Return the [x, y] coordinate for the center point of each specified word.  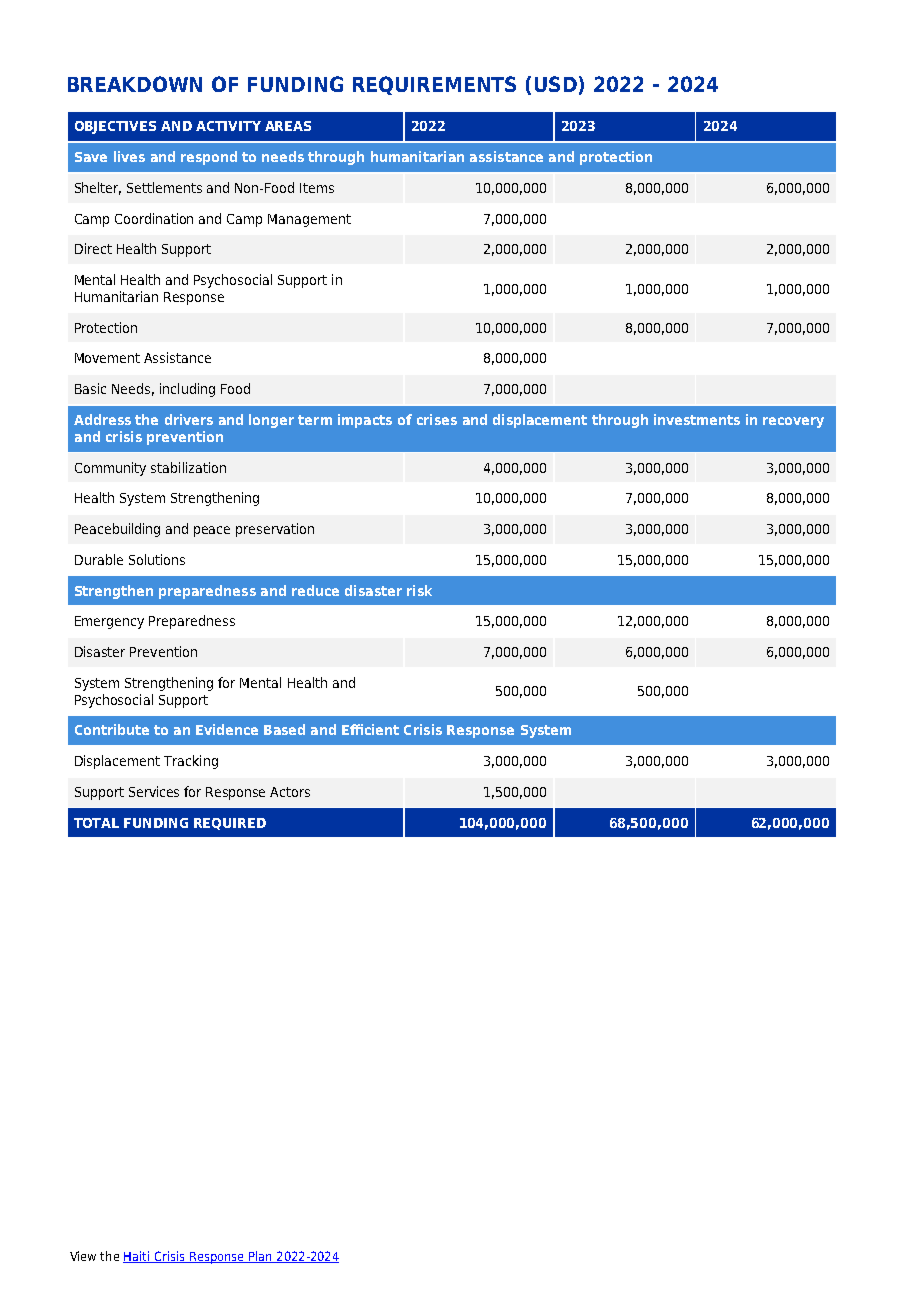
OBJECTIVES [115, 127]
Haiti [137, 1257]
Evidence [227, 729]
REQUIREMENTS [434, 85]
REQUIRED [230, 824]
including [187, 390]
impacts [365, 421]
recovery [793, 422]
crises [437, 419]
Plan [260, 1257]
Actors [290, 792]
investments [697, 419]
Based [284, 729]
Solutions [157, 559]
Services [154, 791]
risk [419, 590]
